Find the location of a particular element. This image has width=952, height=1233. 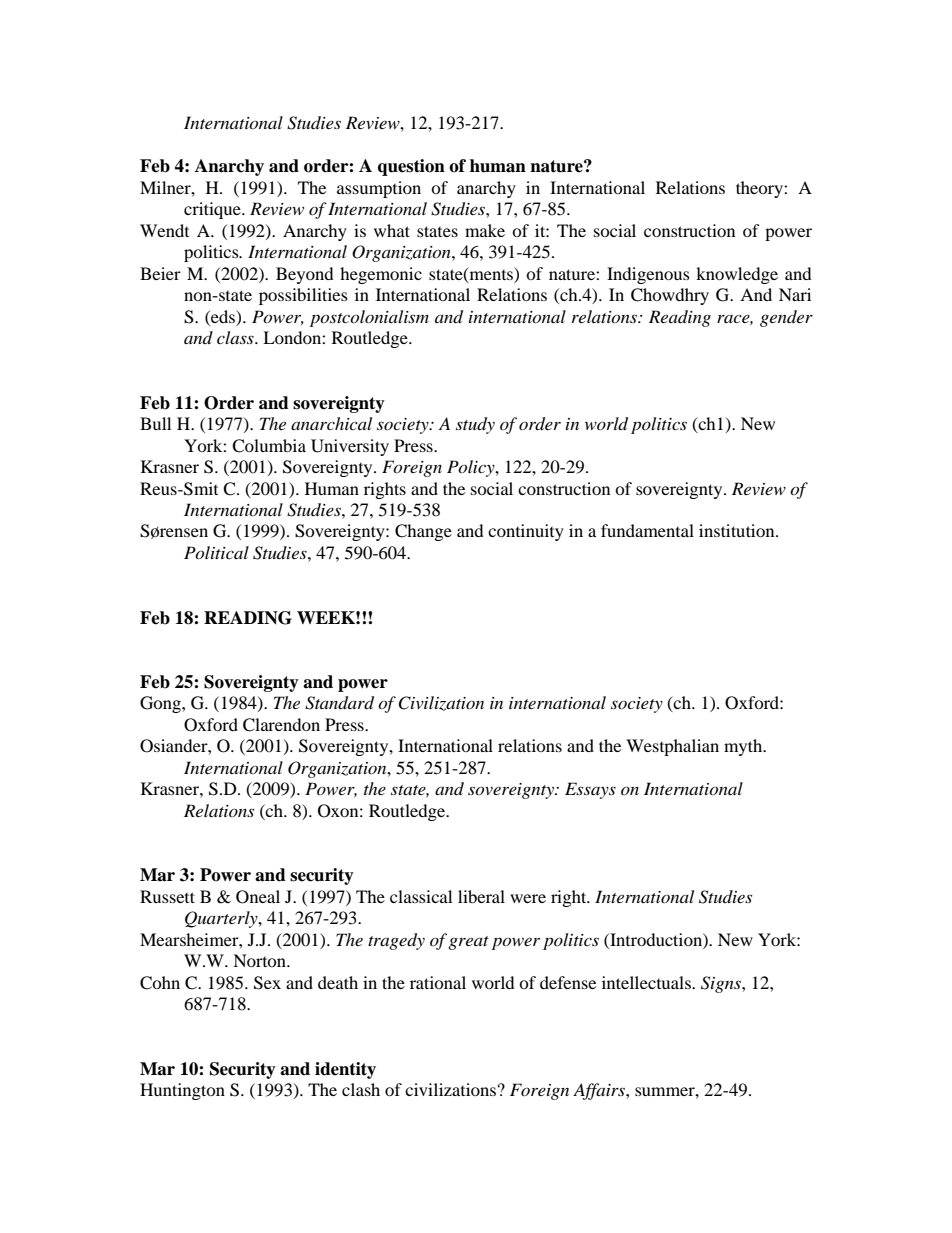

clash is located at coordinates (361, 1089).
